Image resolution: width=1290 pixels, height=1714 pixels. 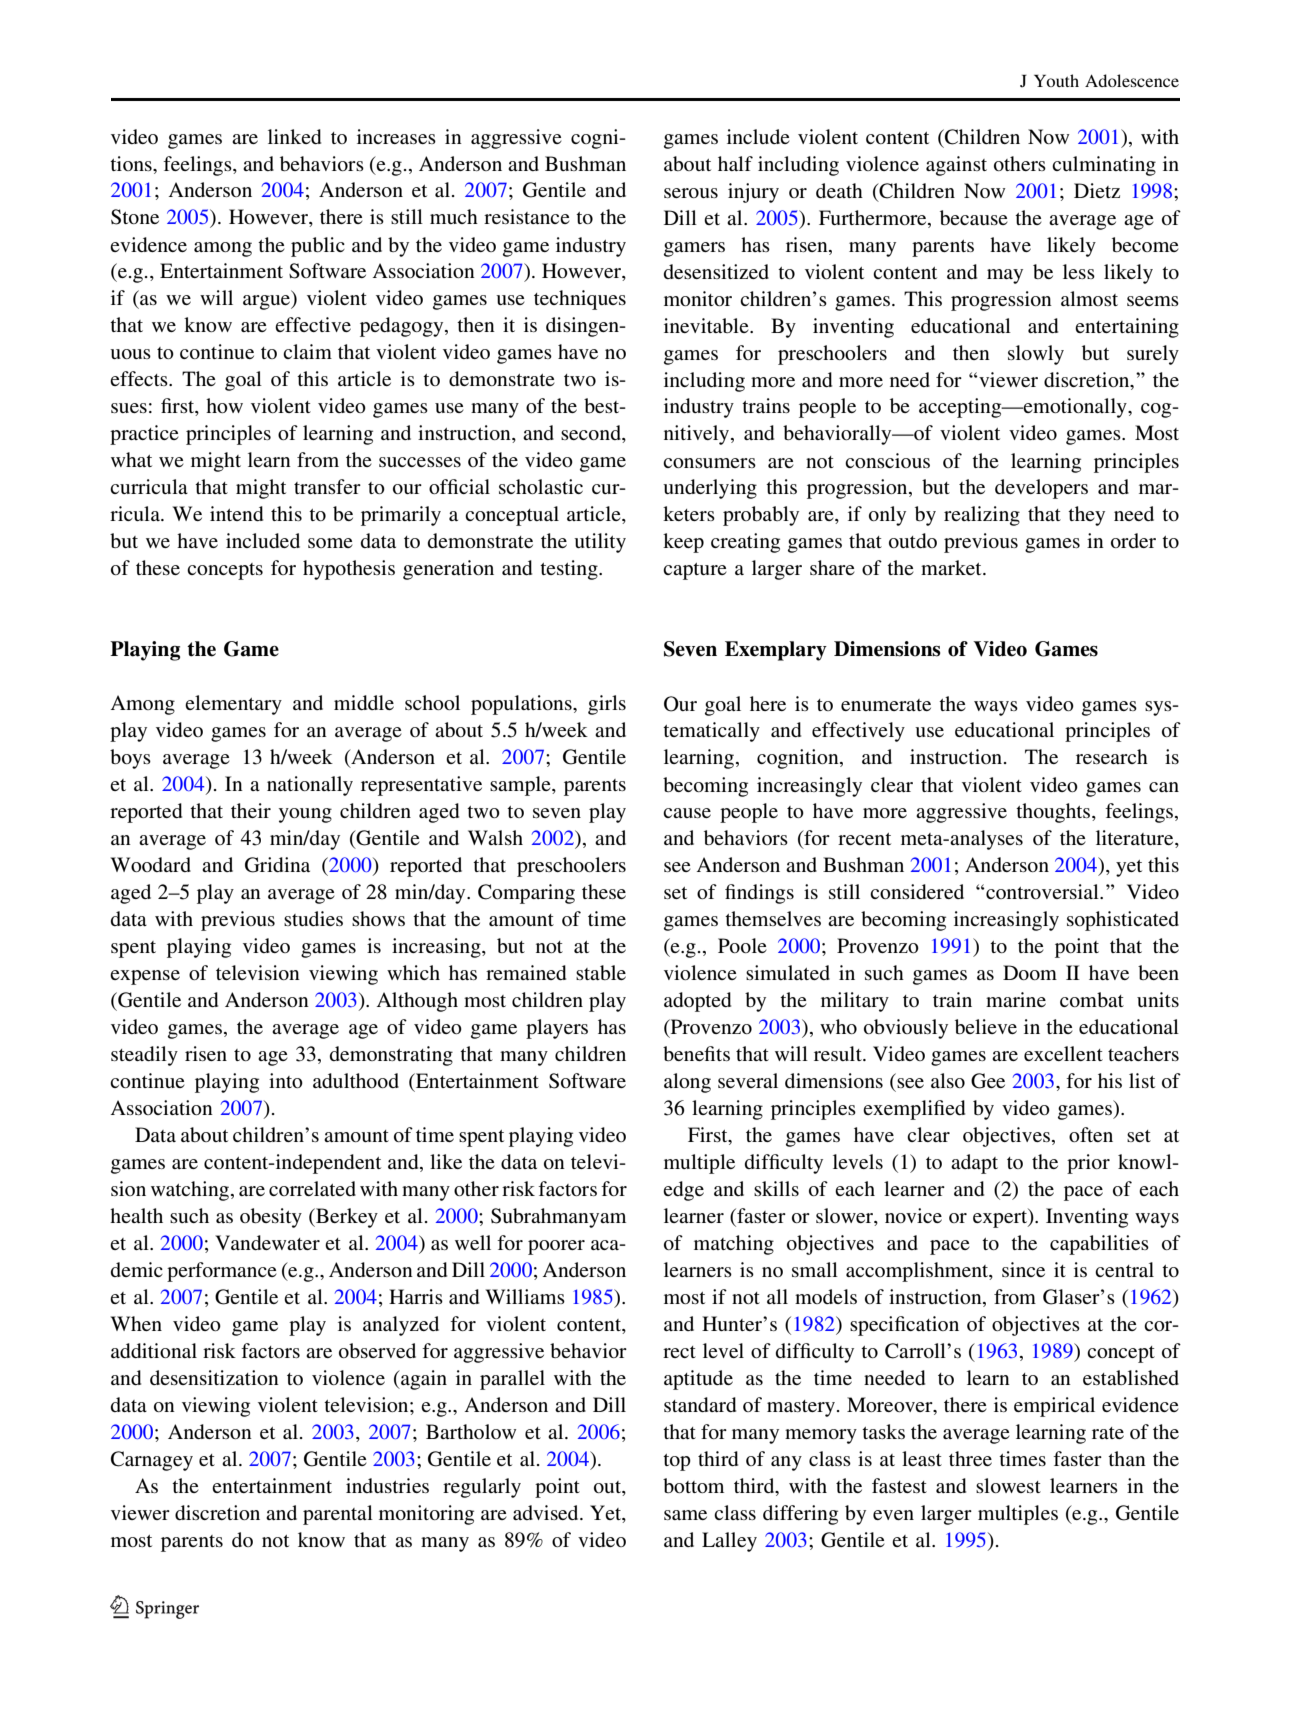 I want to click on top, so click(x=677, y=1462).
